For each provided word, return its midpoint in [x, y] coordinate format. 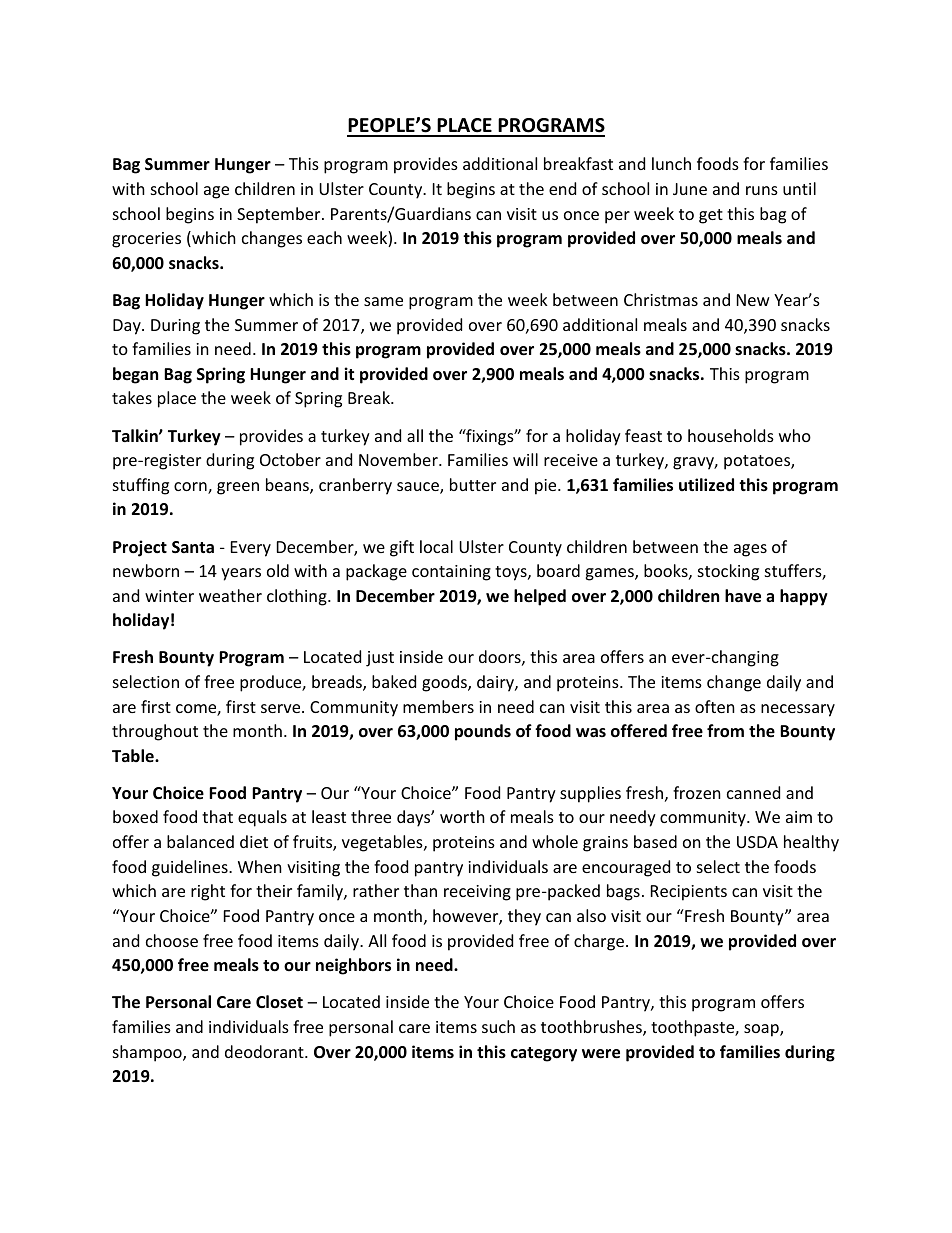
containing [451, 573]
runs [762, 190]
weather [230, 595]
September [280, 215]
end [562, 188]
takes [132, 397]
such [498, 1026]
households [731, 435]
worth [462, 816]
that [217, 816]
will [525, 459]
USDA [757, 842]
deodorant [265, 1051]
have [743, 596]
